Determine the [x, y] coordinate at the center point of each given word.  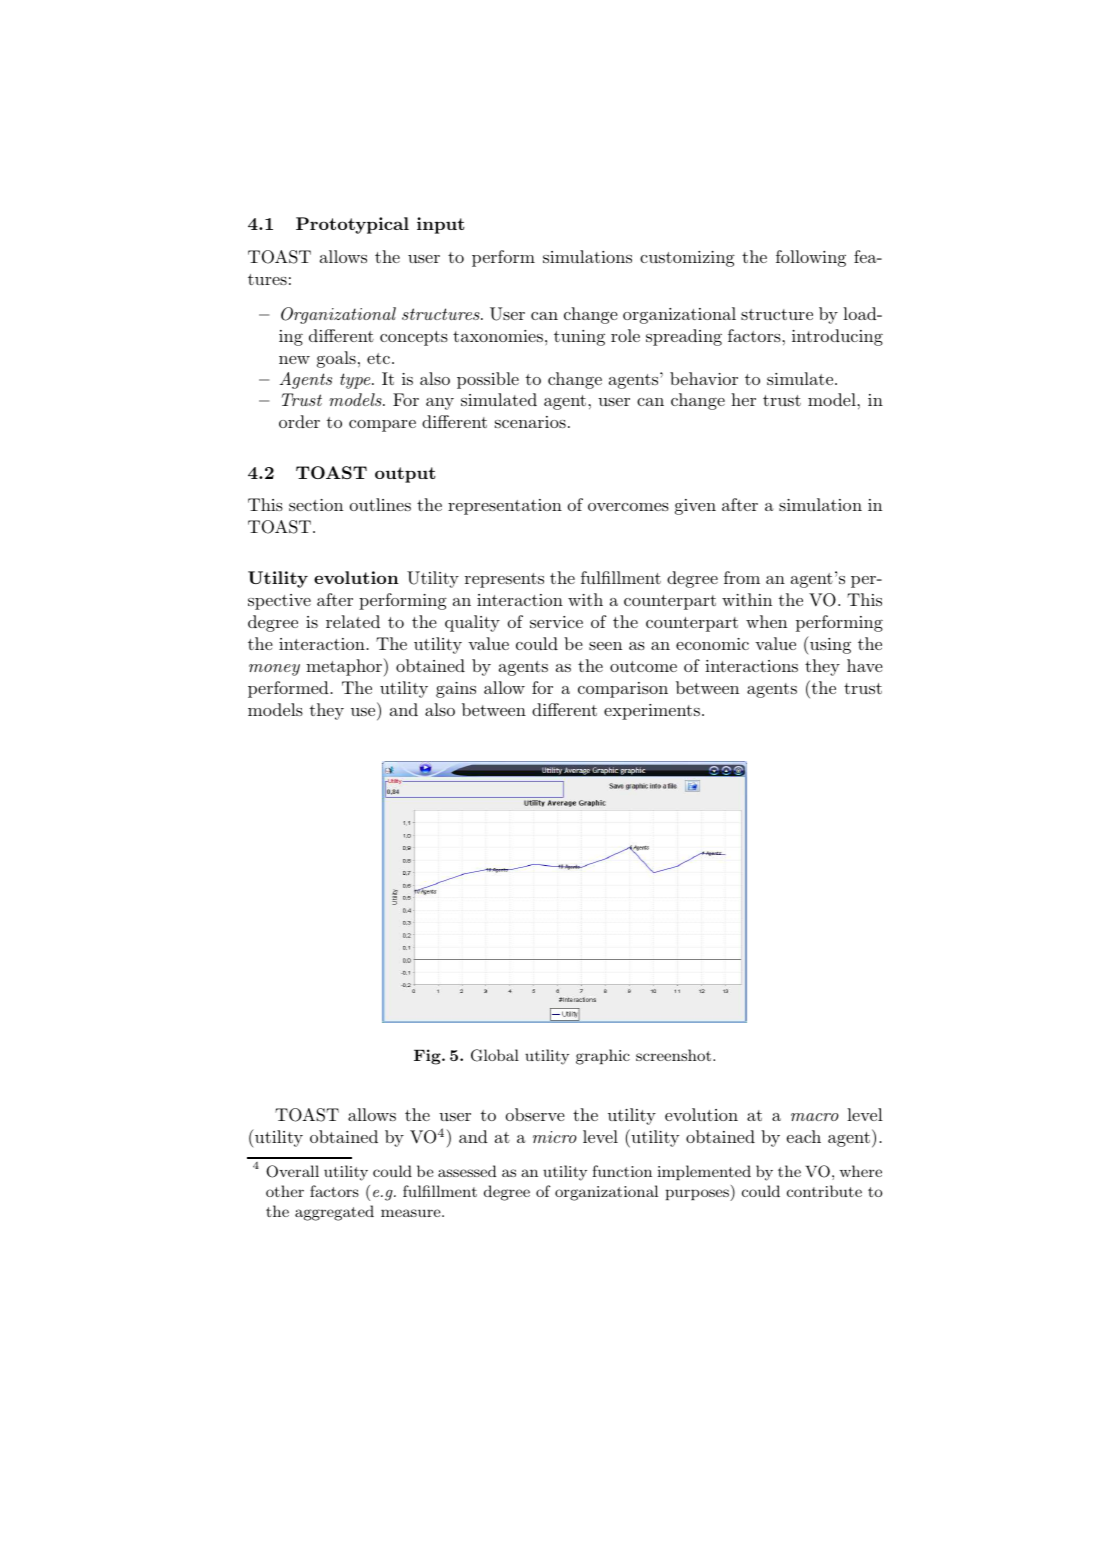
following [811, 258]
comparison [623, 690]
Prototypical [352, 225]
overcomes [628, 507]
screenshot [675, 1055]
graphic [603, 1057]
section [316, 505]
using [829, 645]
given [695, 507]
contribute [824, 1191]
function [622, 1171]
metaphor [345, 667]
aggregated [334, 1213]
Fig [428, 1057]
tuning [579, 338]
